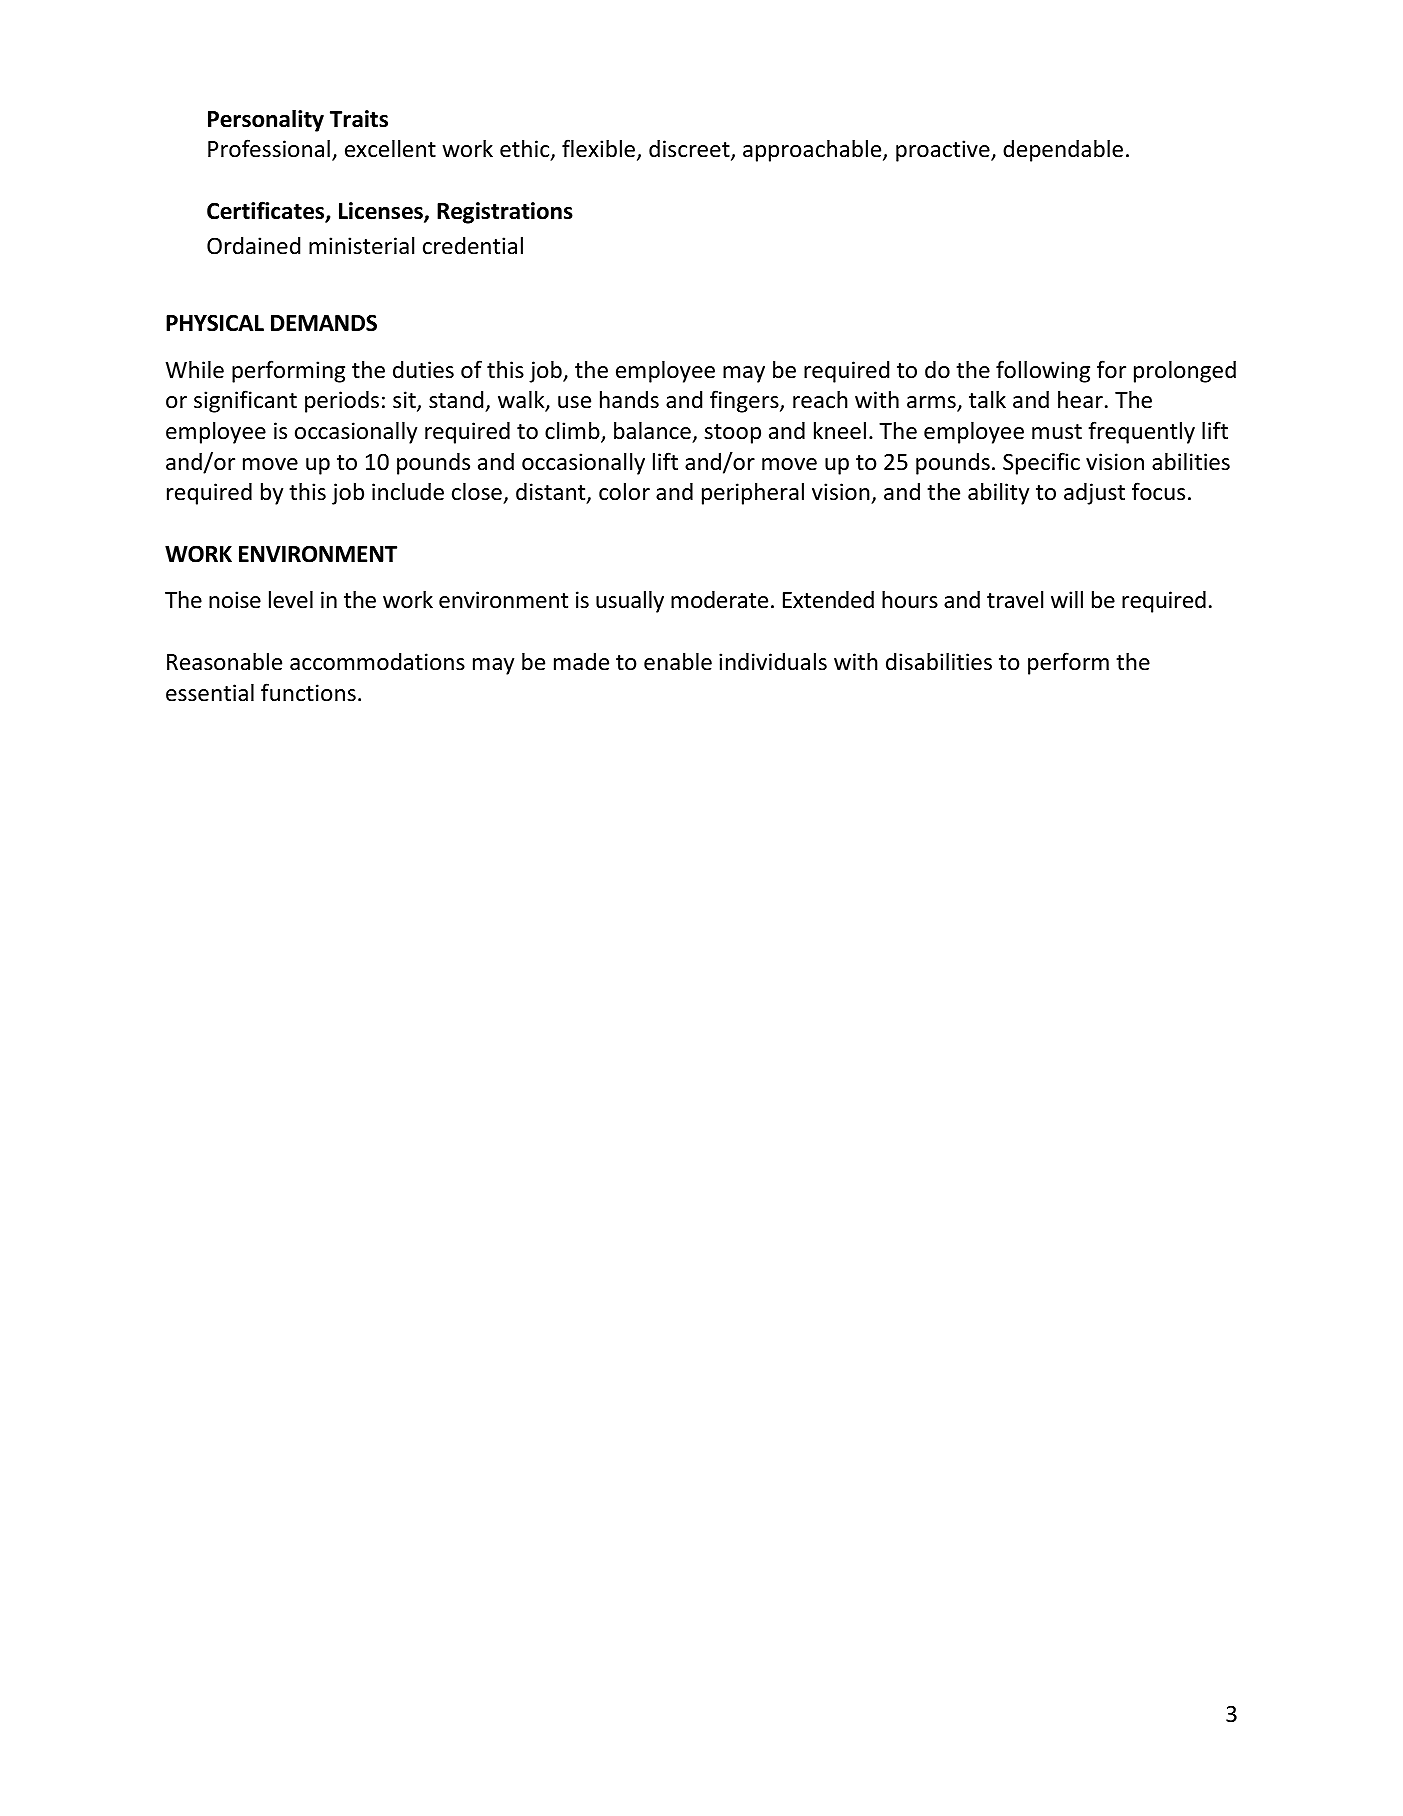  Describe the element at coordinates (944, 151) in the document. I see `proactive` at that location.
